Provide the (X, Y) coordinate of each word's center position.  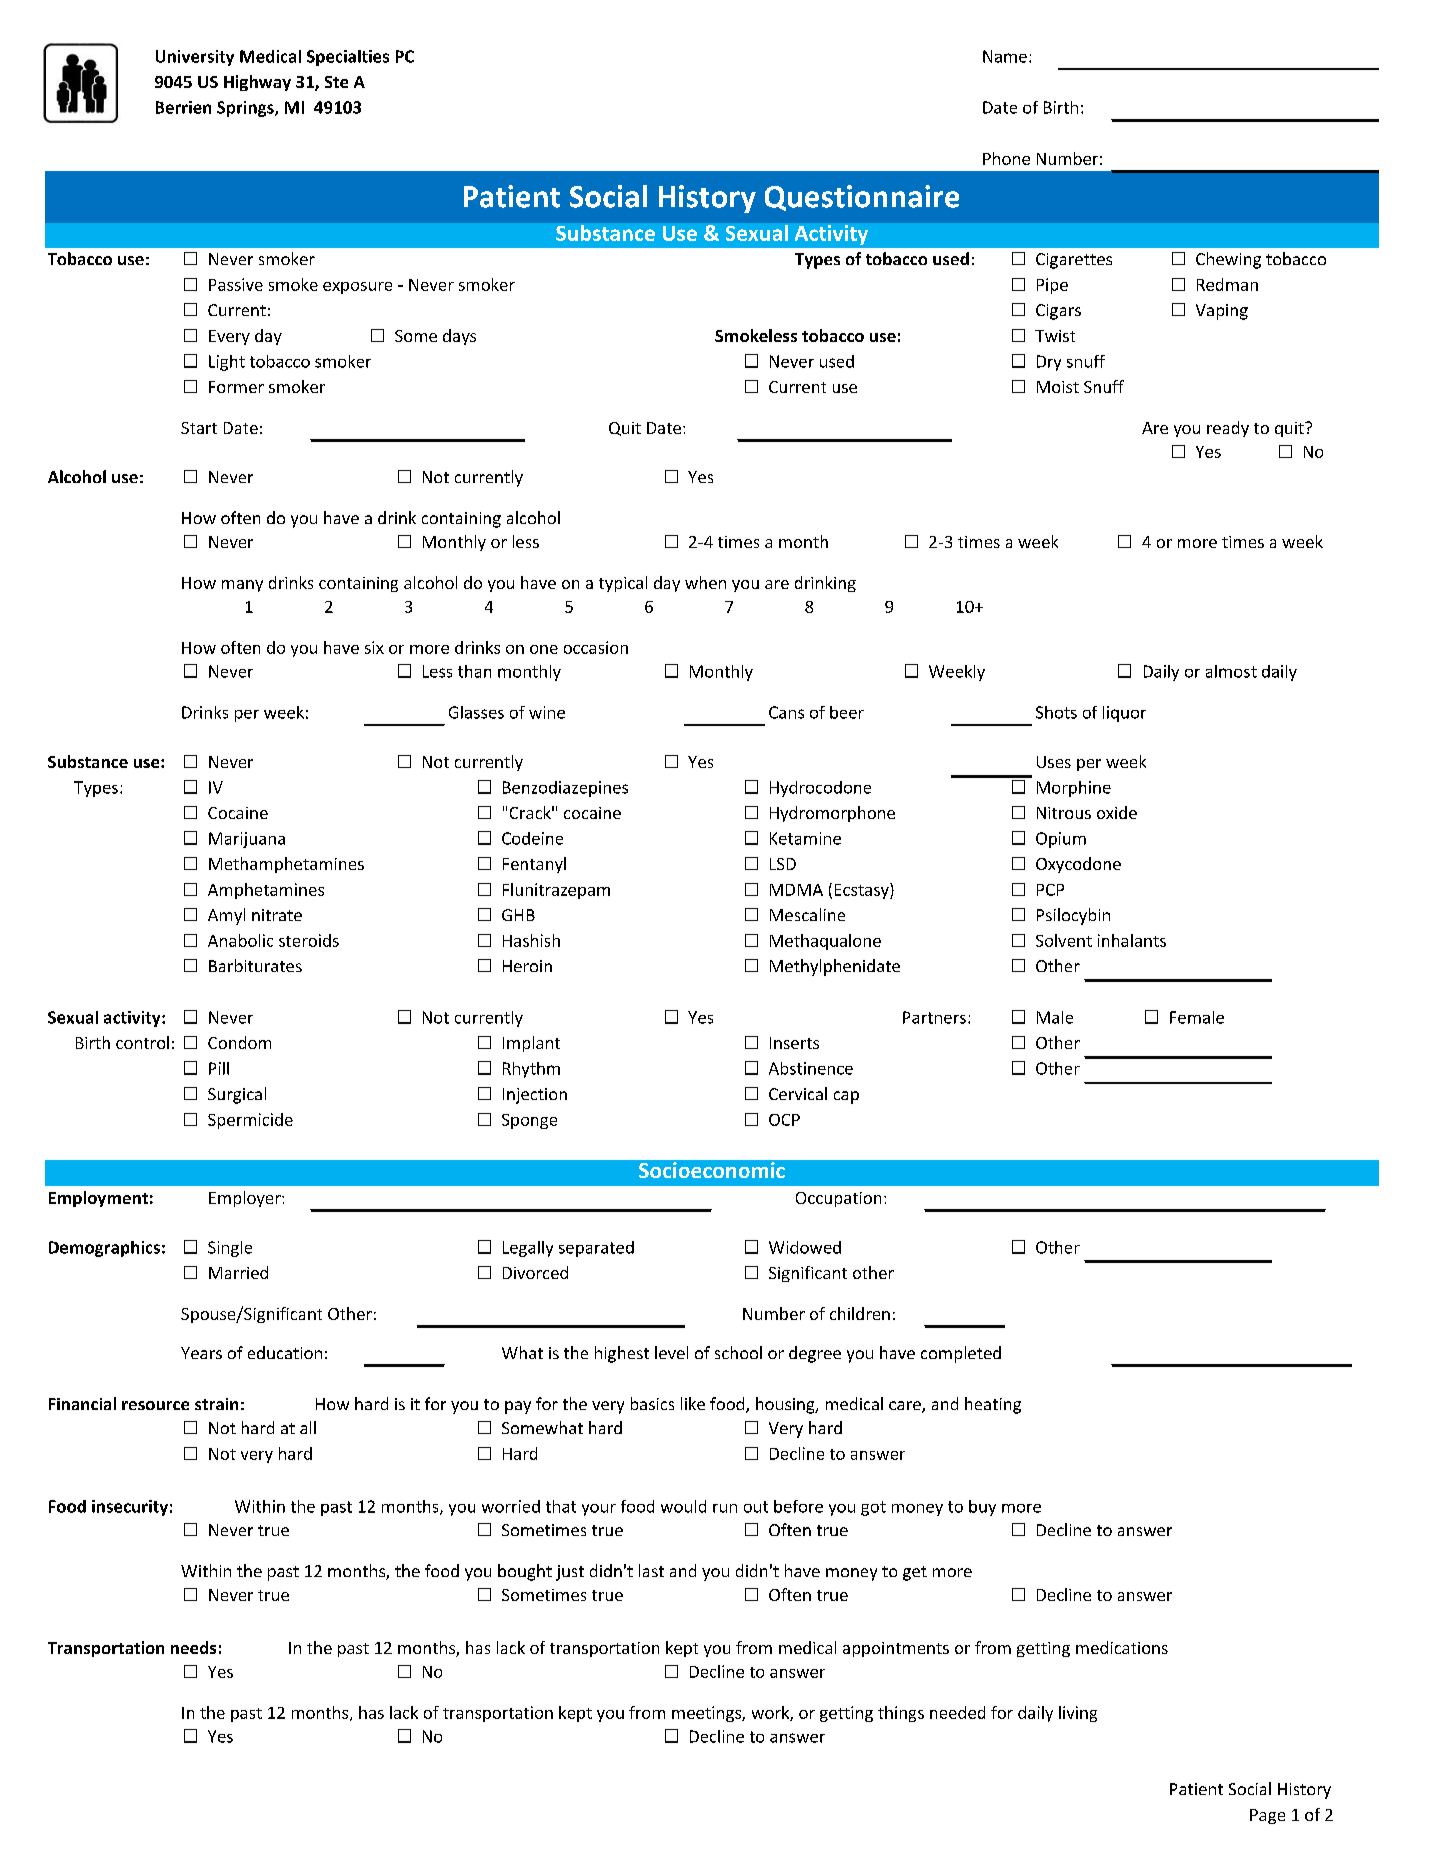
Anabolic (240, 940)
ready (1228, 429)
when (705, 582)
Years (201, 1353)
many (242, 586)
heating (993, 1405)
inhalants (1132, 940)
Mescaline (807, 914)
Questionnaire (862, 198)
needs (193, 1647)
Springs (246, 109)
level (671, 1352)
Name (1005, 56)
